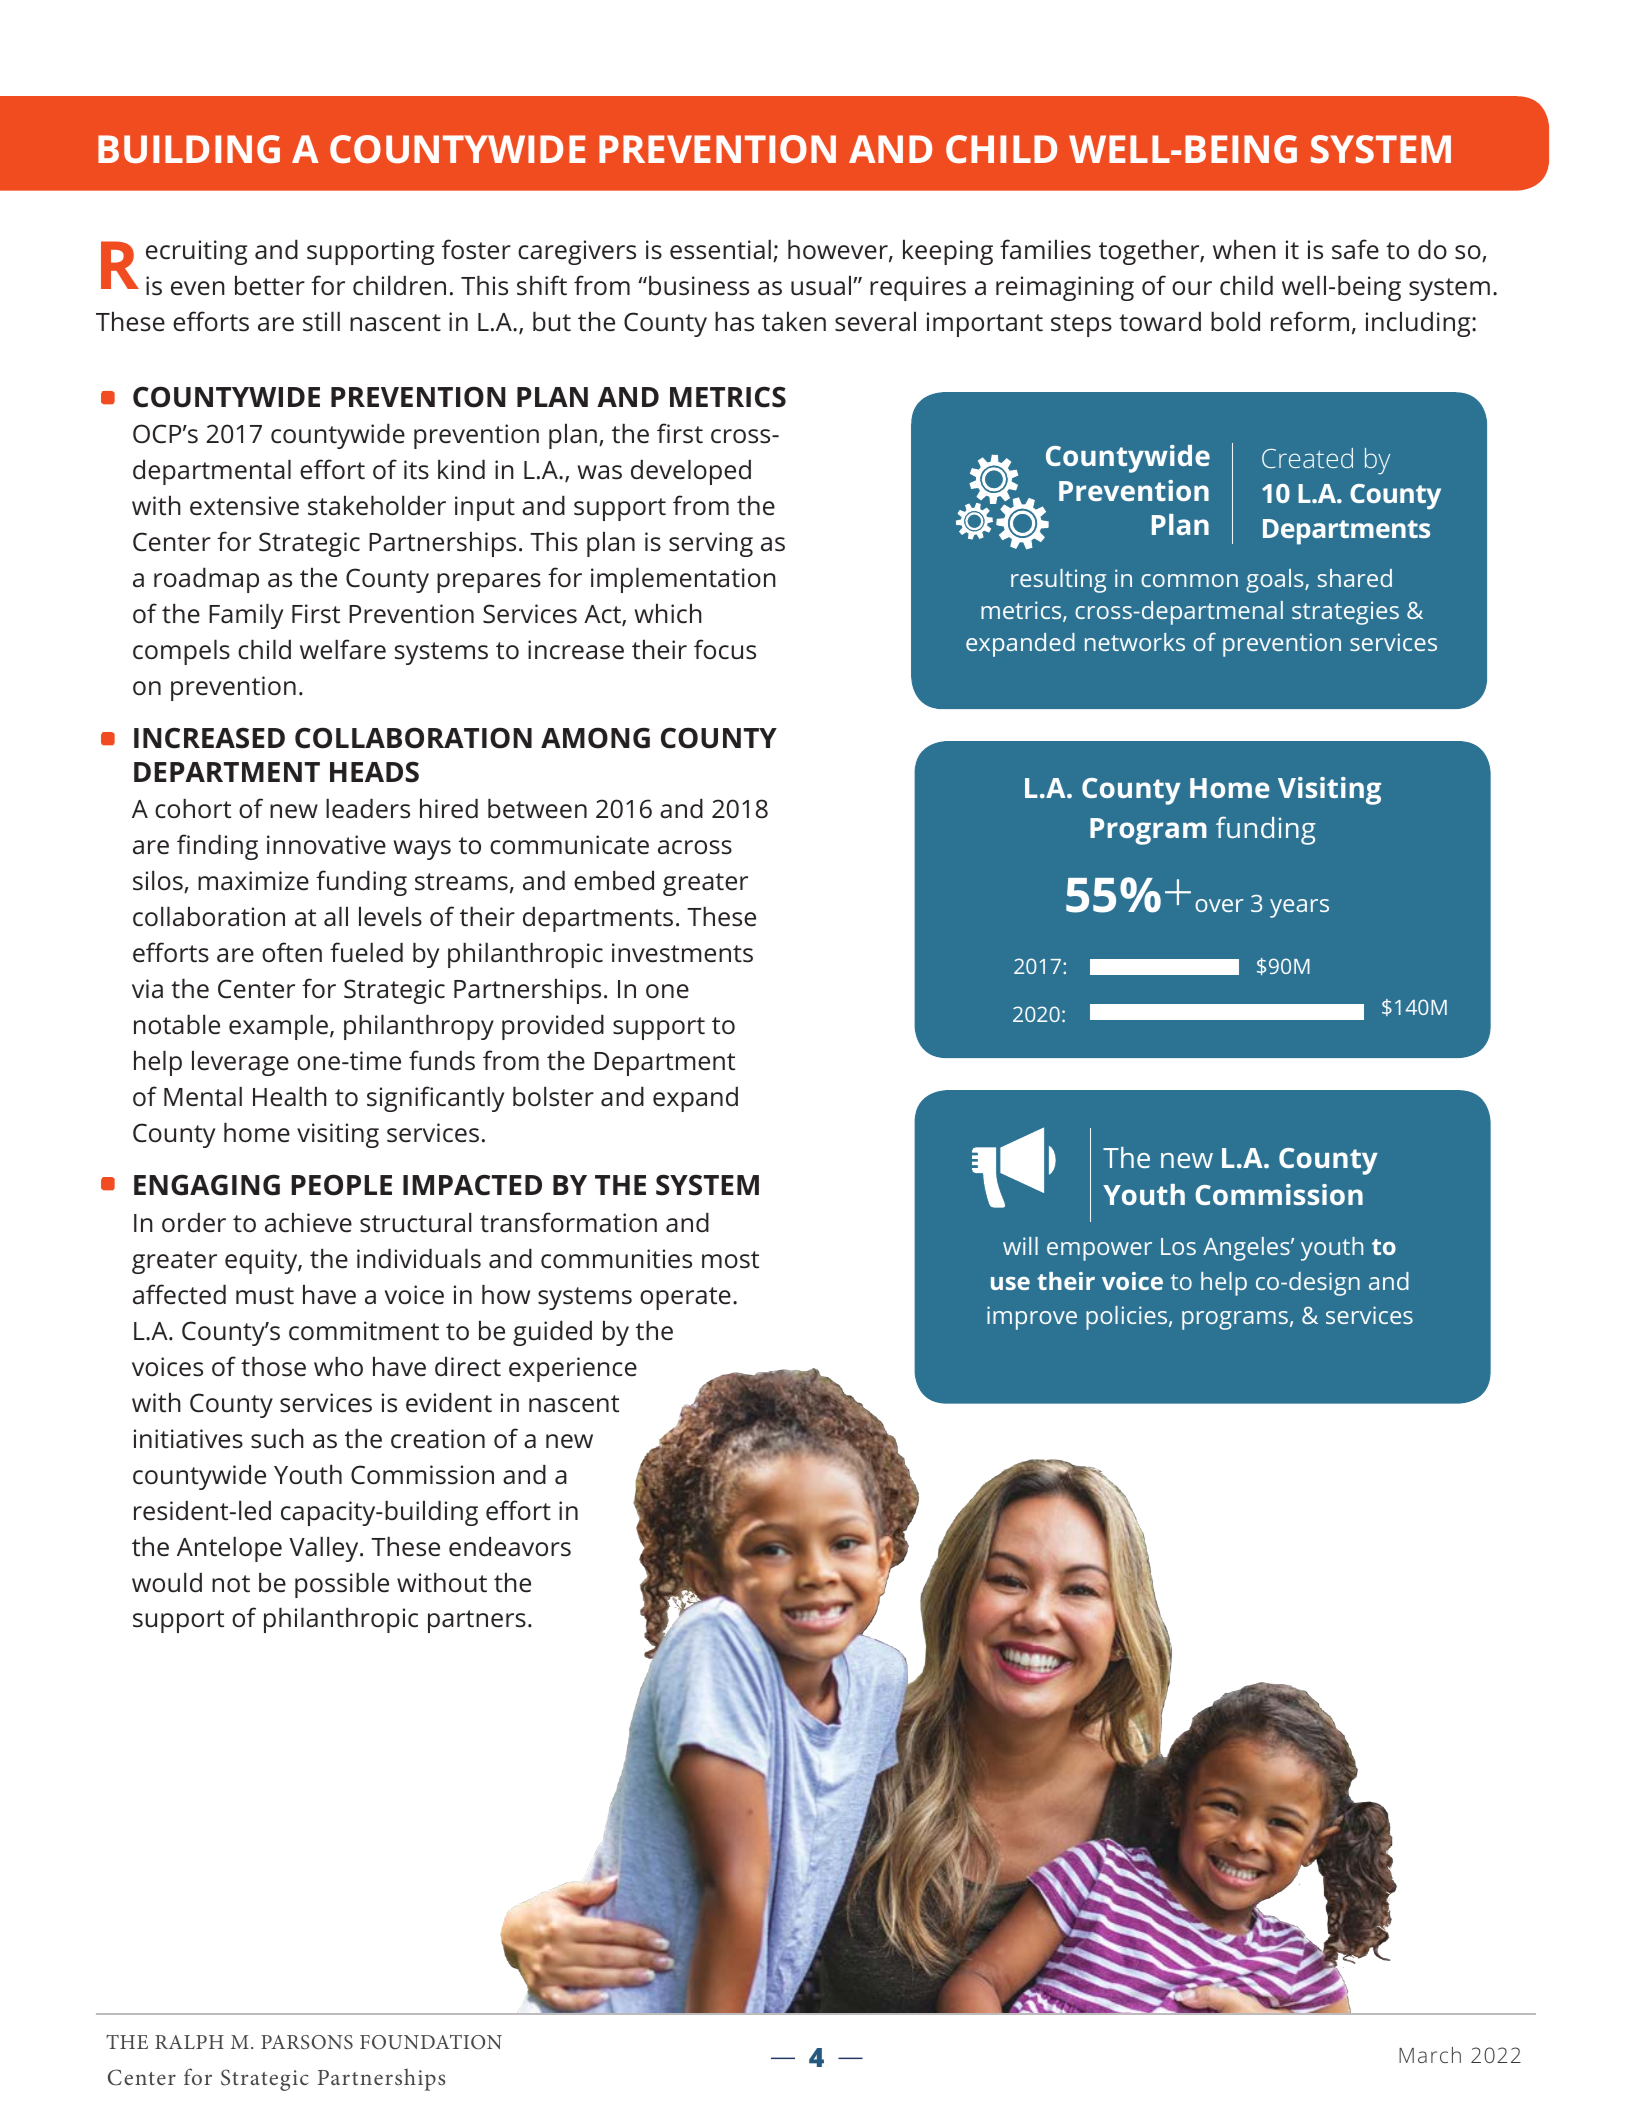 This document has width=1629, height=2108. I want to click on policies, so click(1128, 1318).
